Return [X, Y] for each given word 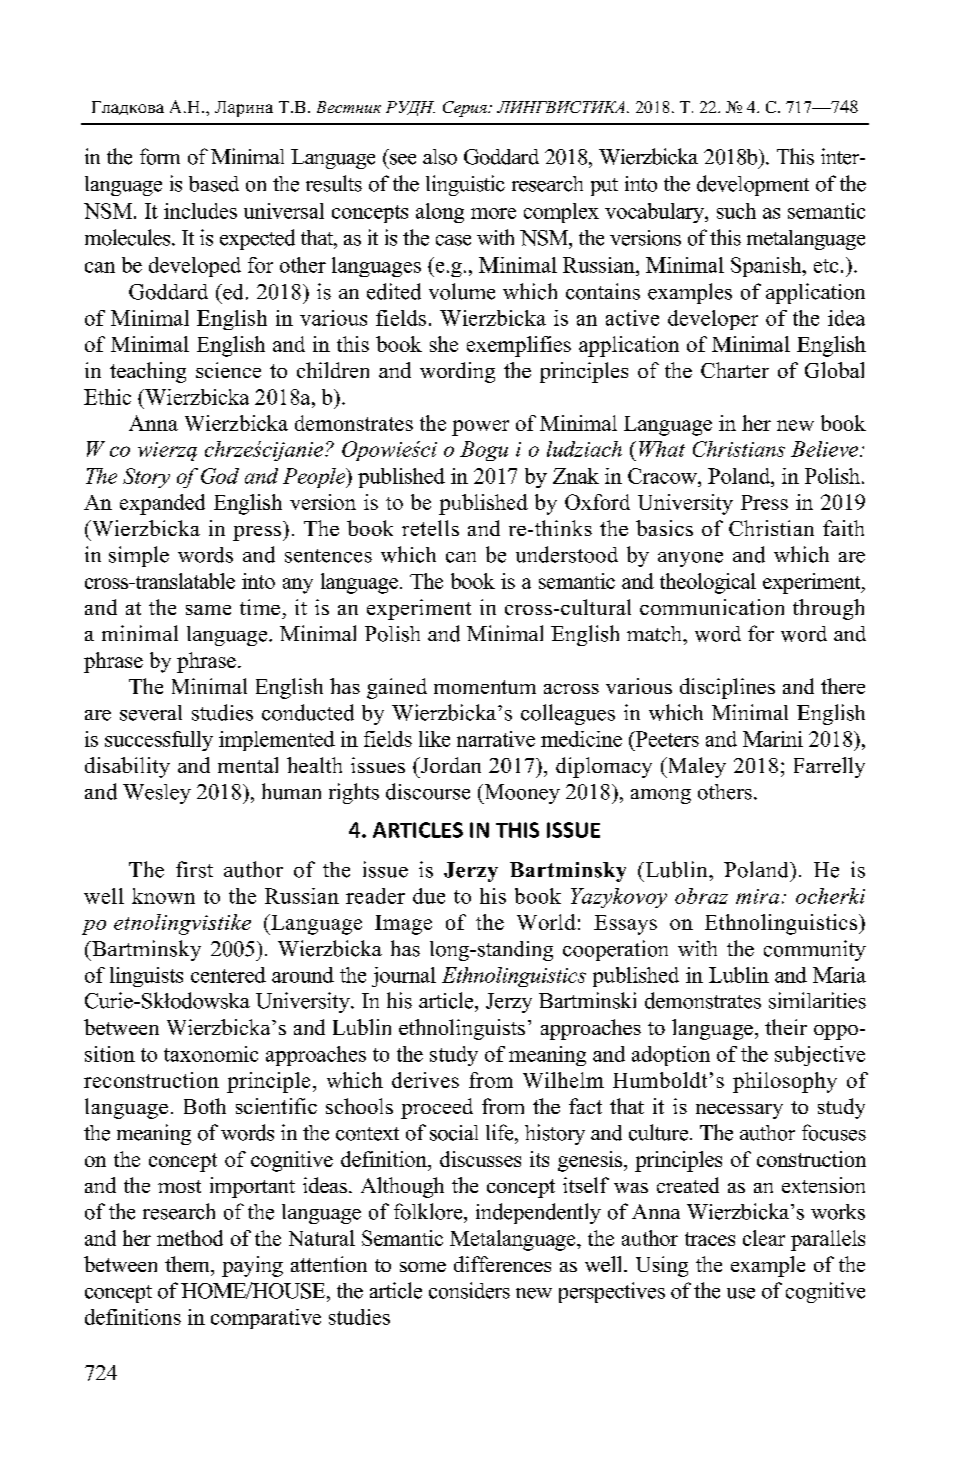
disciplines [727, 688]
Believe [826, 449]
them [188, 1264]
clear [764, 1238]
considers [469, 1290]
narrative [496, 739]
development [753, 185]
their [786, 1027]
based [214, 184]
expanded [162, 504]
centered [228, 975]
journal [404, 977]
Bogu [484, 451]
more [493, 213]
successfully [159, 741]
